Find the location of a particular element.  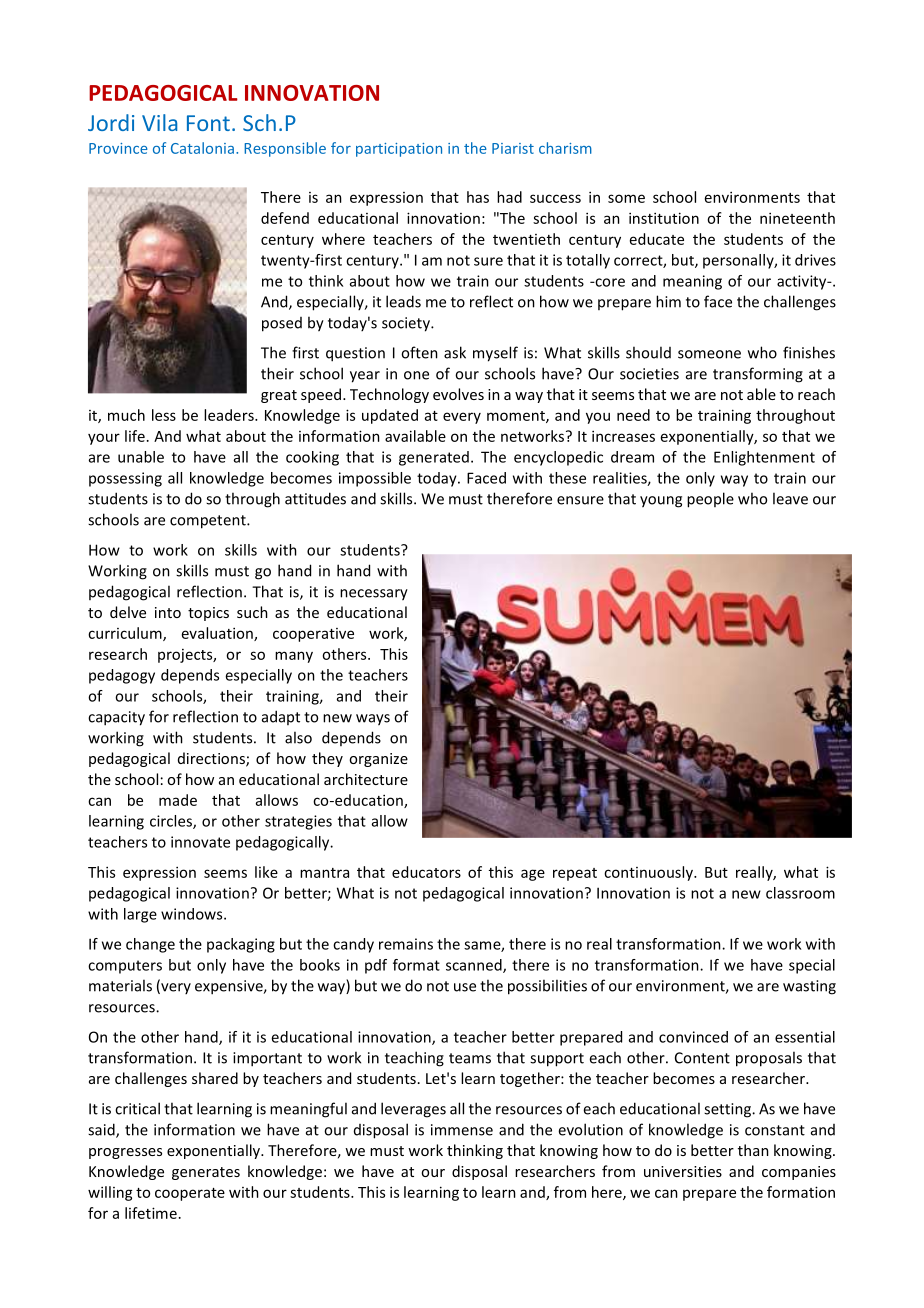

Catalonia is located at coordinates (202, 148).
